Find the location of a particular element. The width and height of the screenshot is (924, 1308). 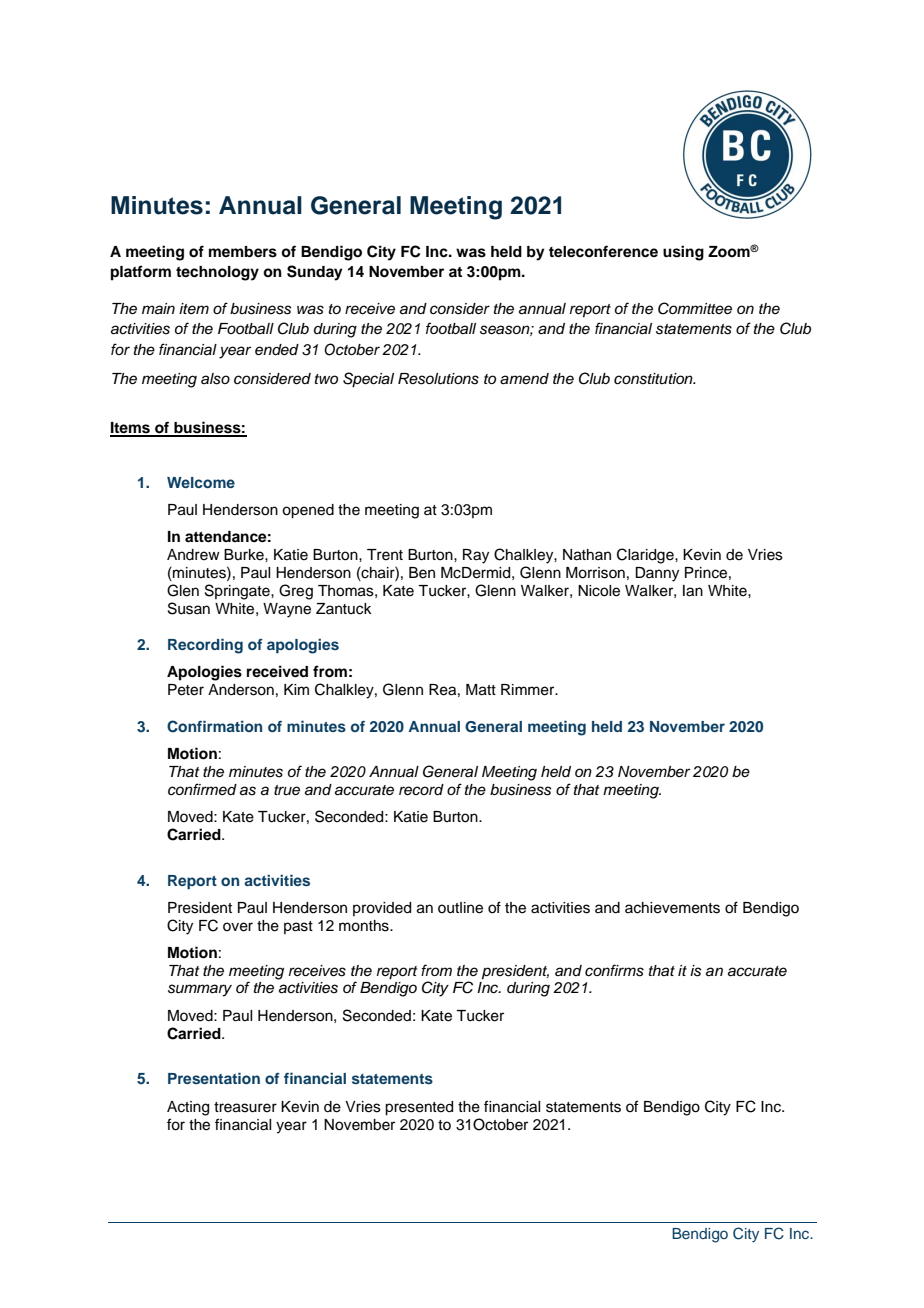

Sunday is located at coordinates (315, 273).
